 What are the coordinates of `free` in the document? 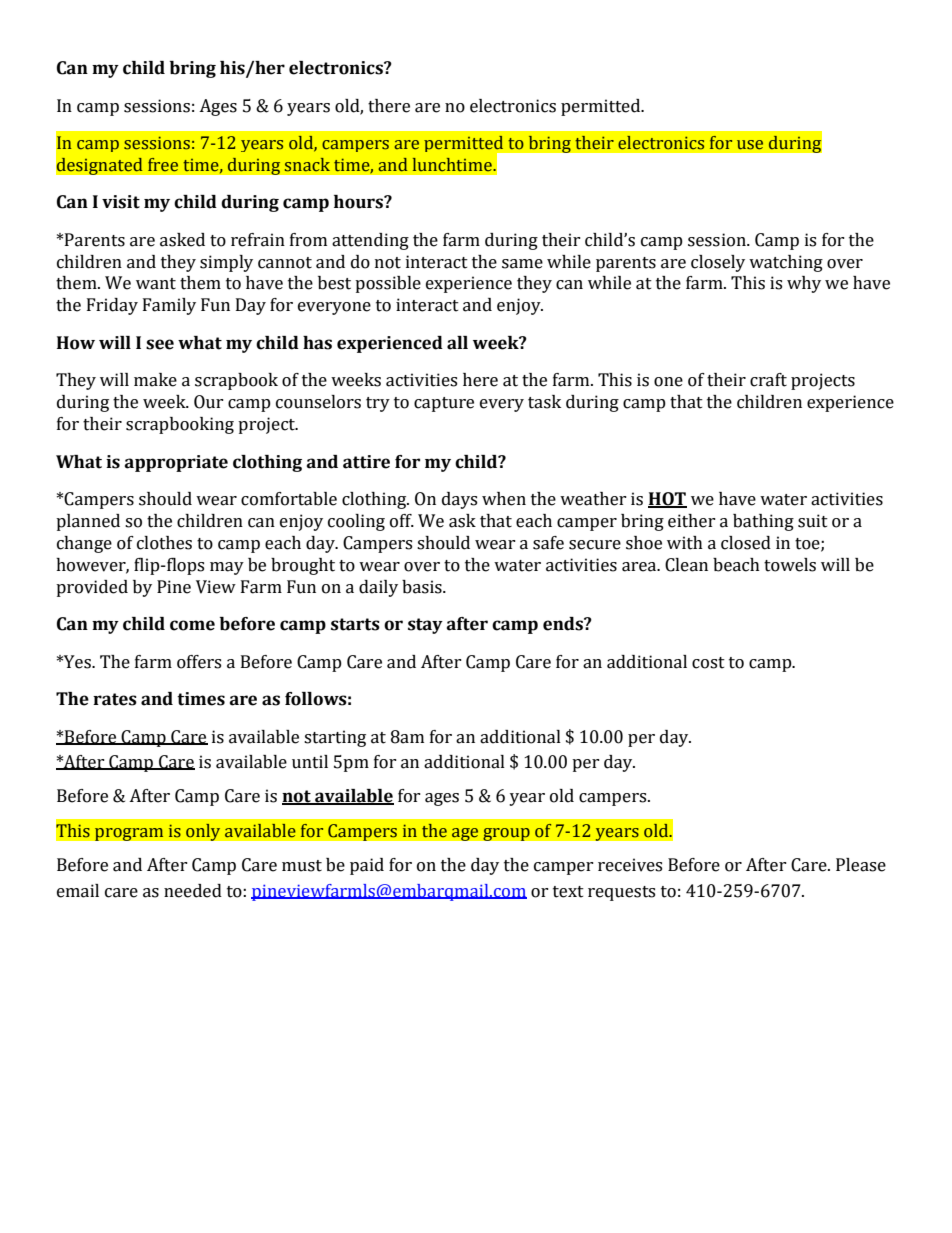 It's located at (163, 165).
